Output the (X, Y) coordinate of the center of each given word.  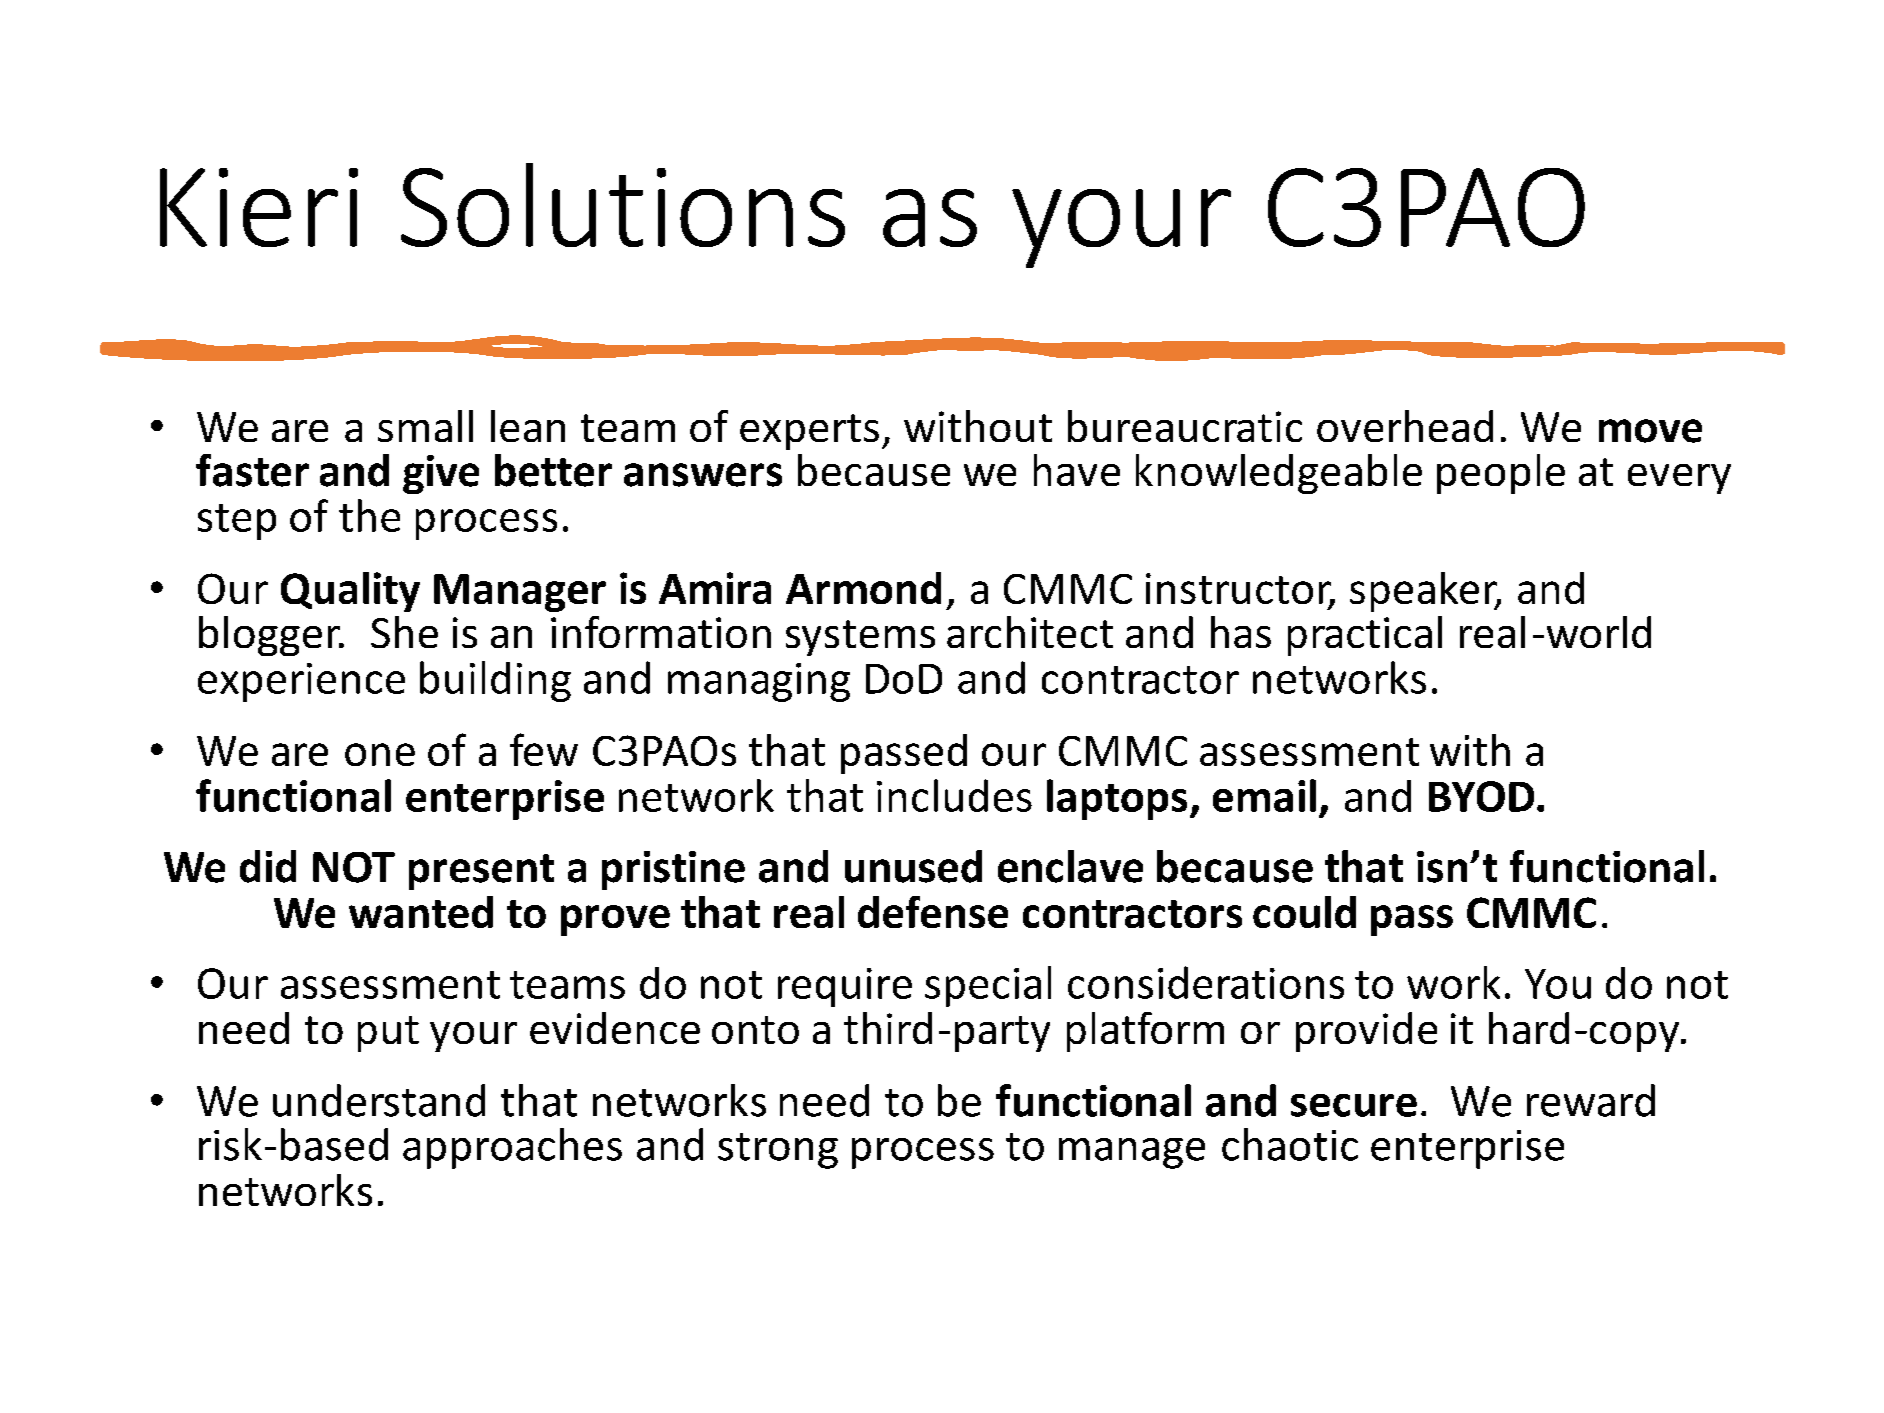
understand (379, 1100)
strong (778, 1151)
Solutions (623, 205)
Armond (863, 588)
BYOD (1481, 796)
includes (954, 795)
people (1501, 474)
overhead (1405, 426)
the (369, 515)
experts (809, 432)
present (481, 872)
